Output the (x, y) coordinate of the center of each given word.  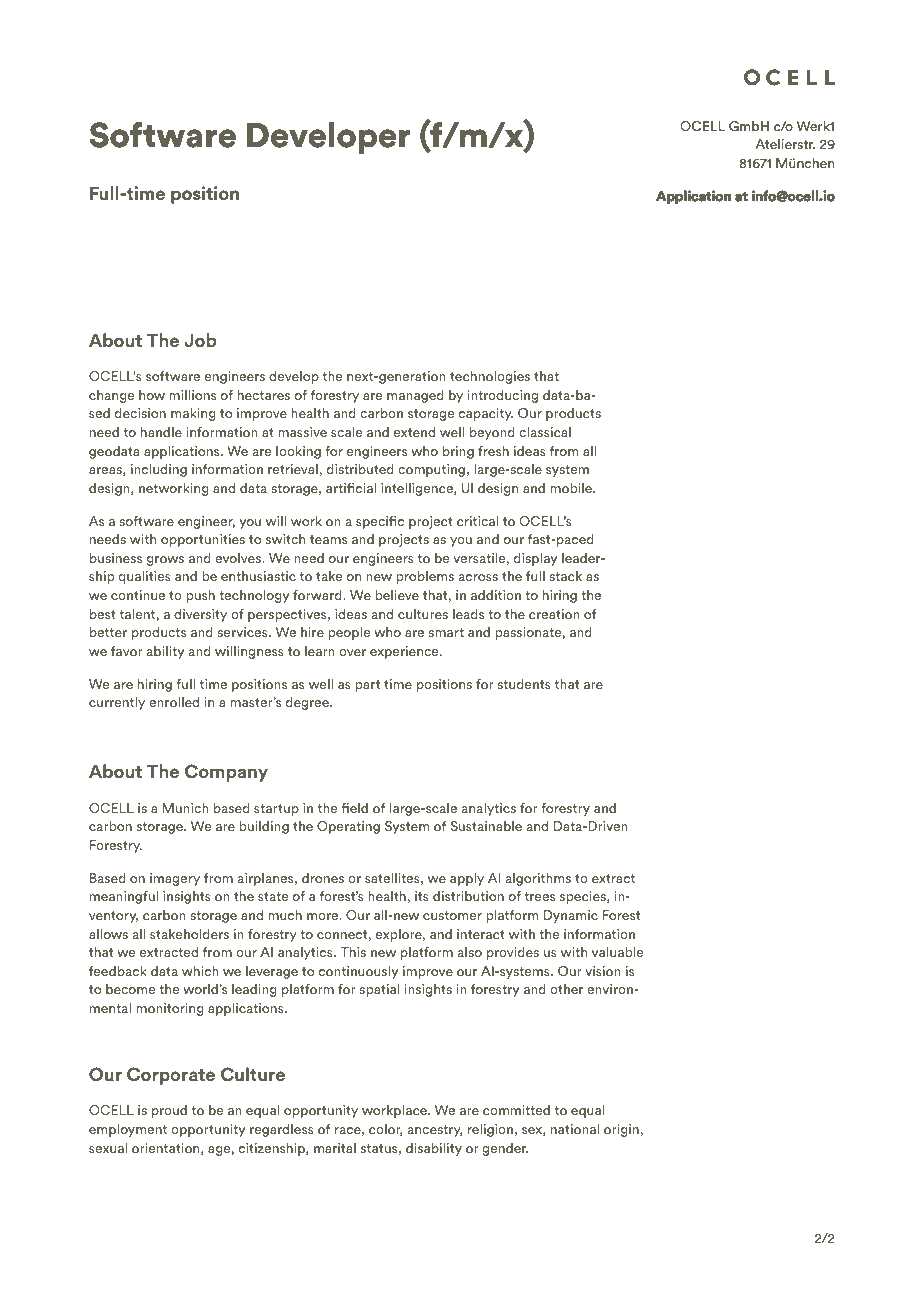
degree (308, 703)
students (524, 684)
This (353, 952)
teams (328, 539)
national (575, 1129)
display (535, 559)
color (386, 1130)
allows (108, 934)
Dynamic (571, 916)
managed (415, 396)
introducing (502, 396)
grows (165, 561)
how (152, 395)
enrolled (174, 702)
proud (169, 1111)
